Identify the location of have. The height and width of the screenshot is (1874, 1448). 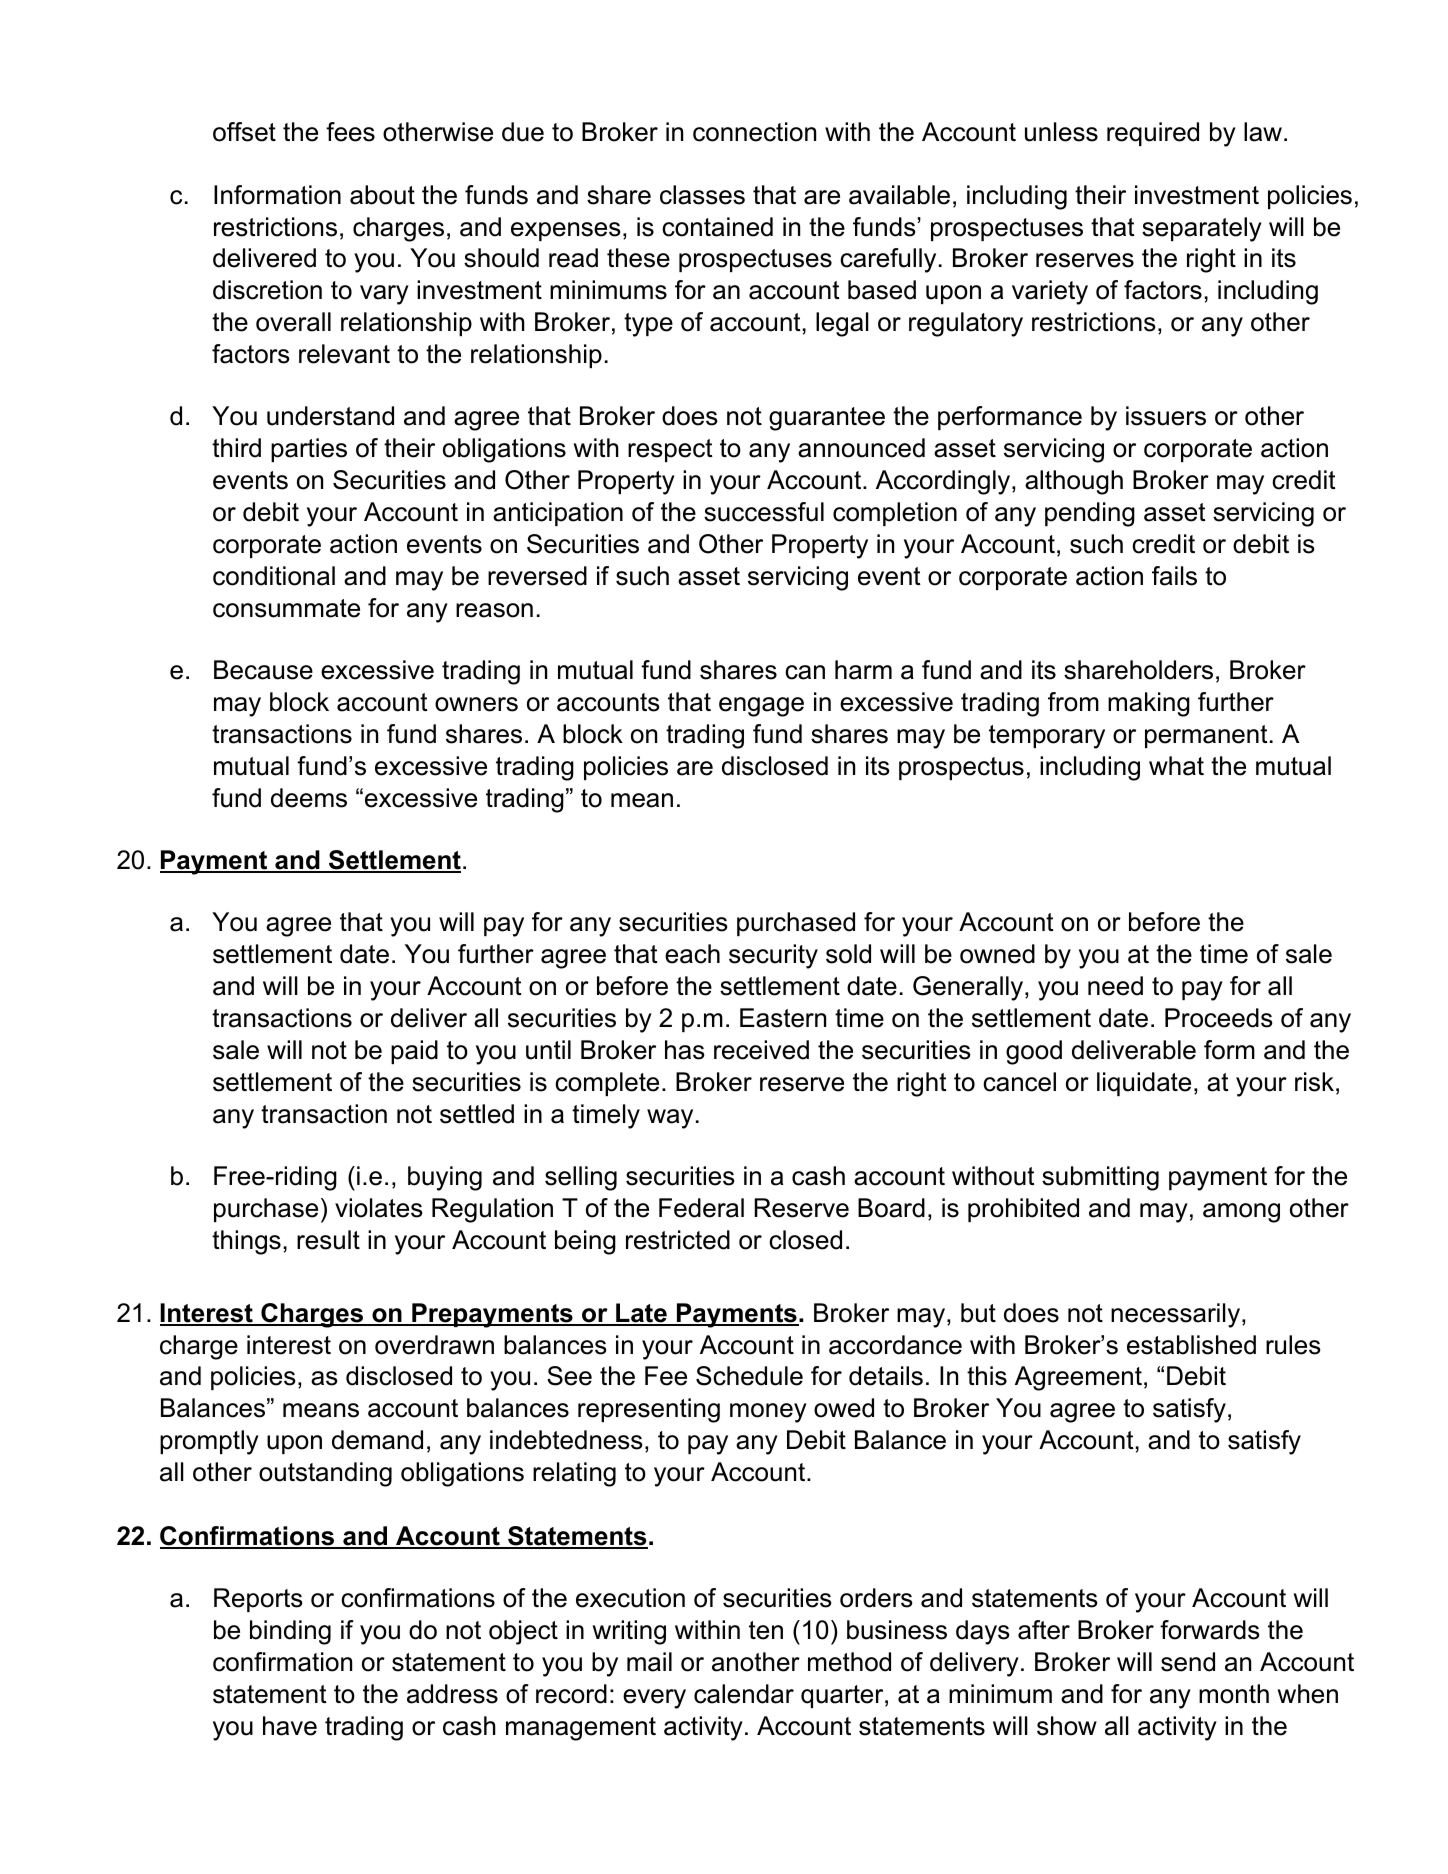
(290, 1726).
